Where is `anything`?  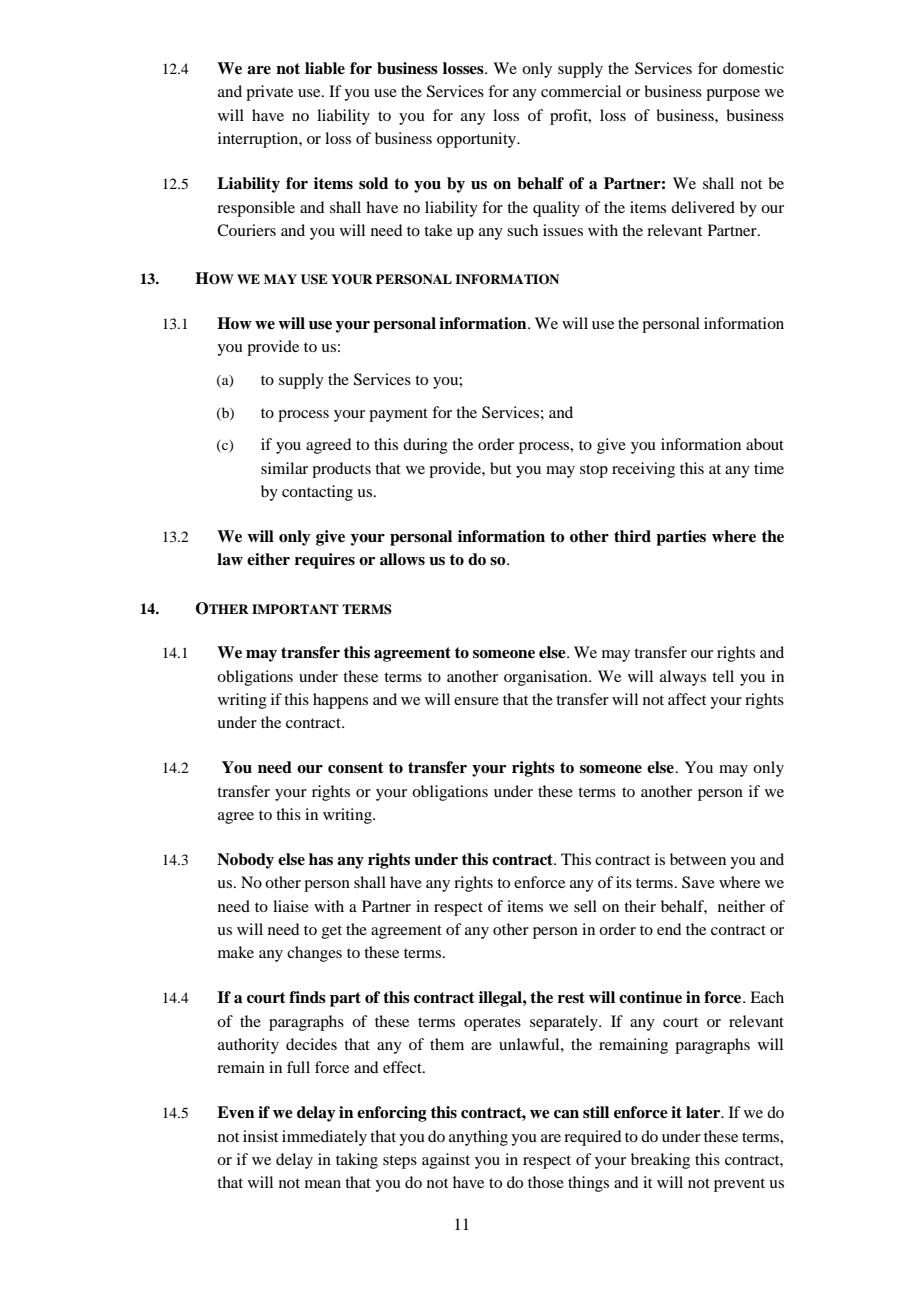 anything is located at coordinates (478, 1138).
